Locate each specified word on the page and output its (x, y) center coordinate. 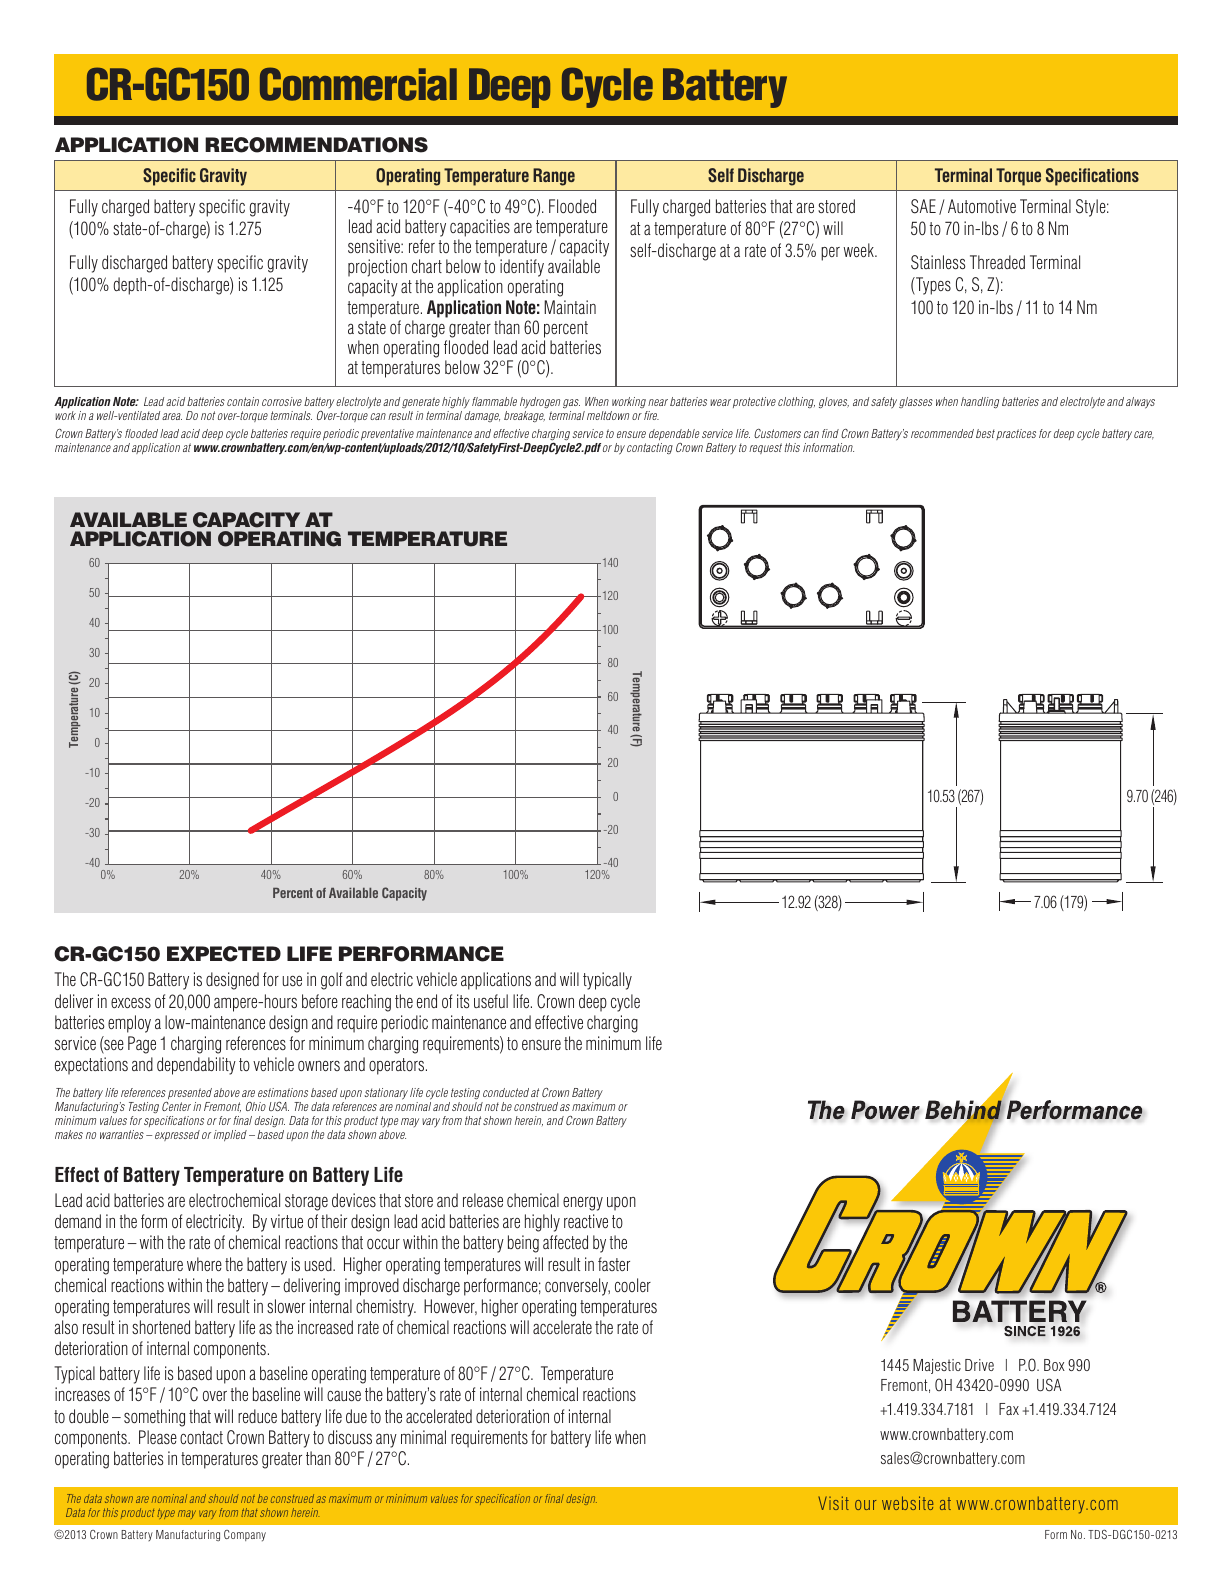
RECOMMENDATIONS (316, 145)
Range (554, 177)
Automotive (982, 206)
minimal (423, 1437)
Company (245, 1536)
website (907, 1503)
